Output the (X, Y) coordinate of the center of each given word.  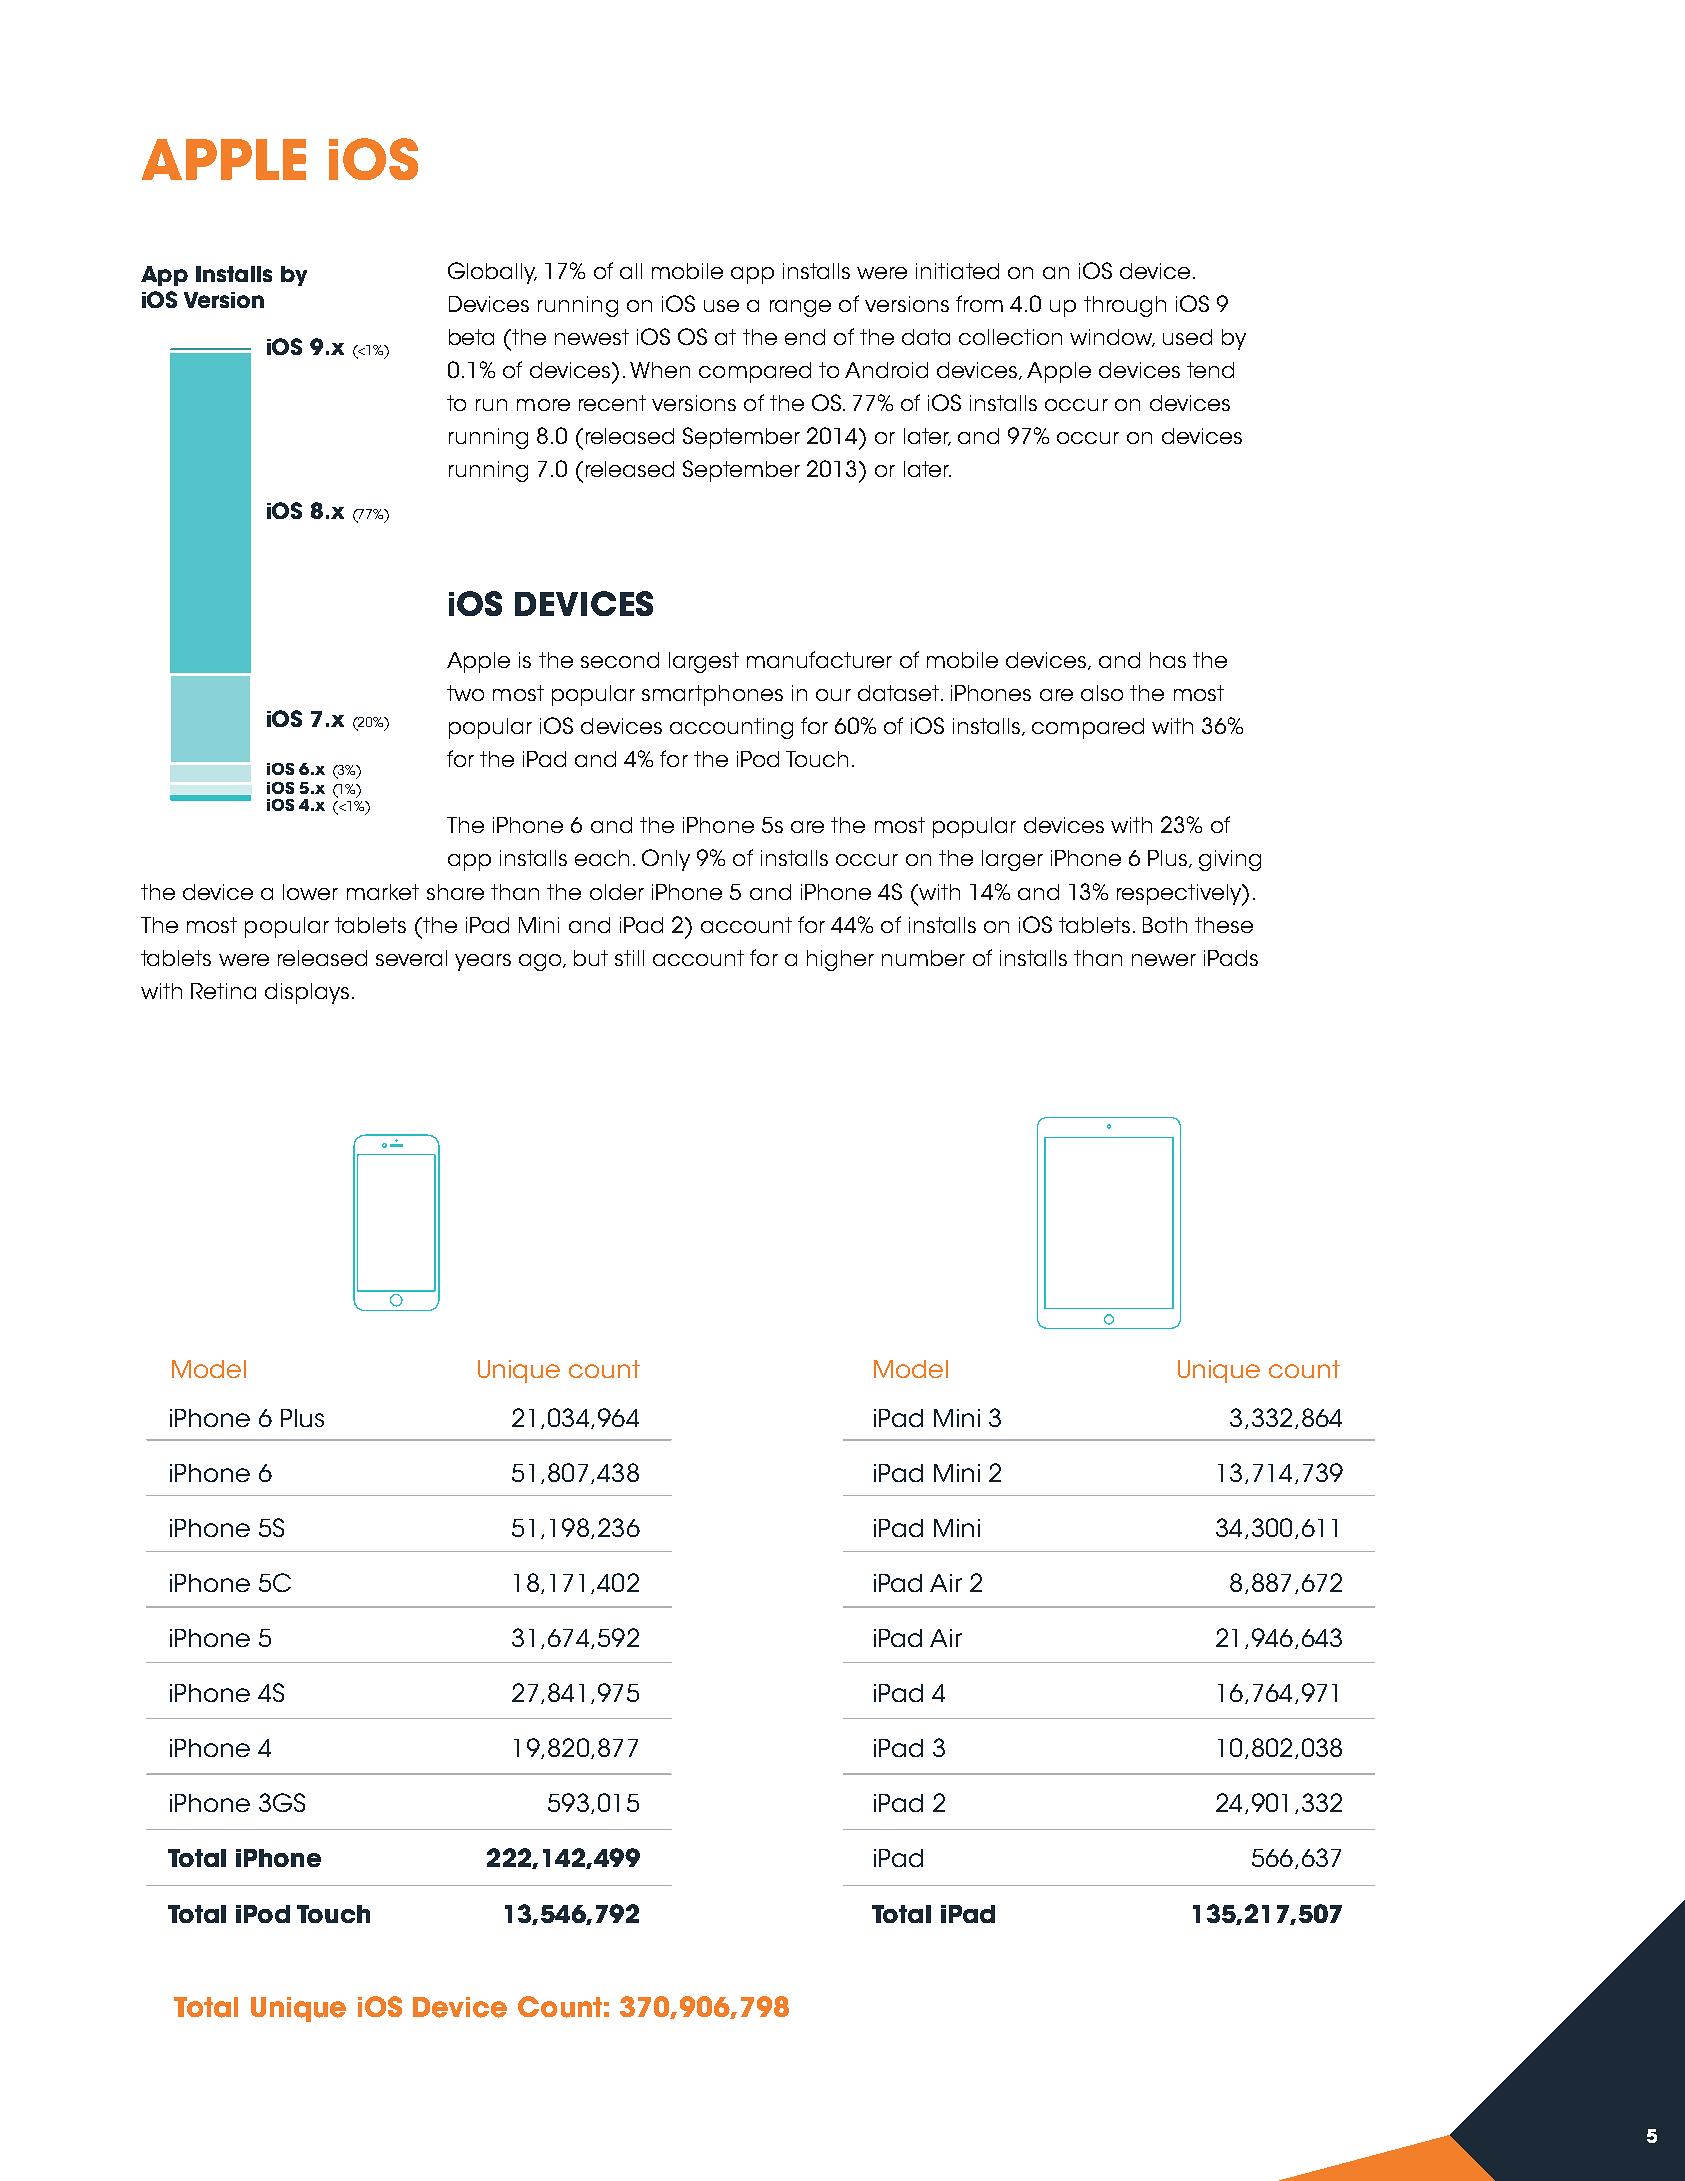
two (465, 693)
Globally (492, 273)
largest (704, 662)
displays (307, 993)
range (800, 308)
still (629, 958)
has (1168, 660)
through (1125, 306)
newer (1164, 960)
